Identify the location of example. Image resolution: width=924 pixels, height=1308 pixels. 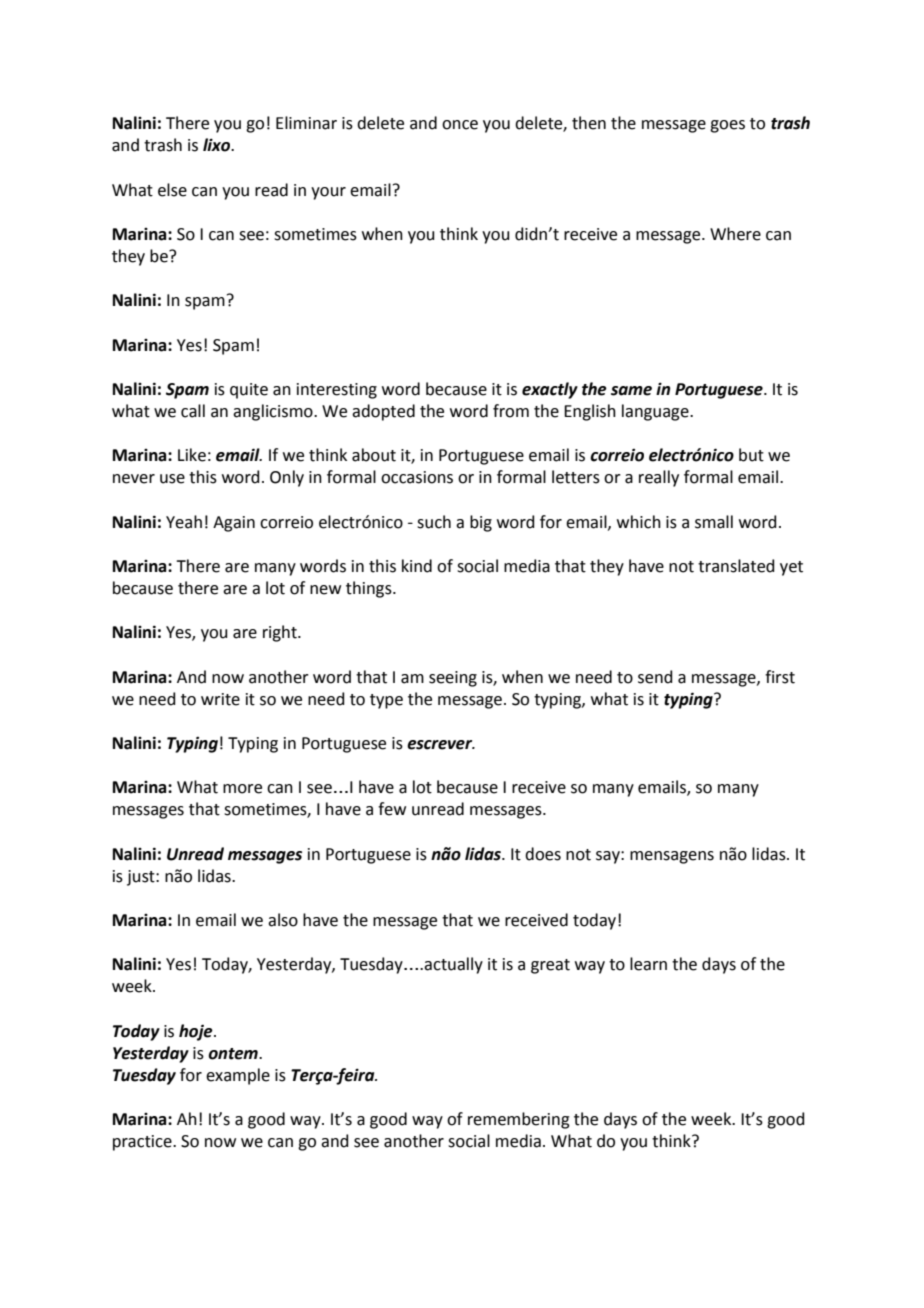
(238, 1076).
